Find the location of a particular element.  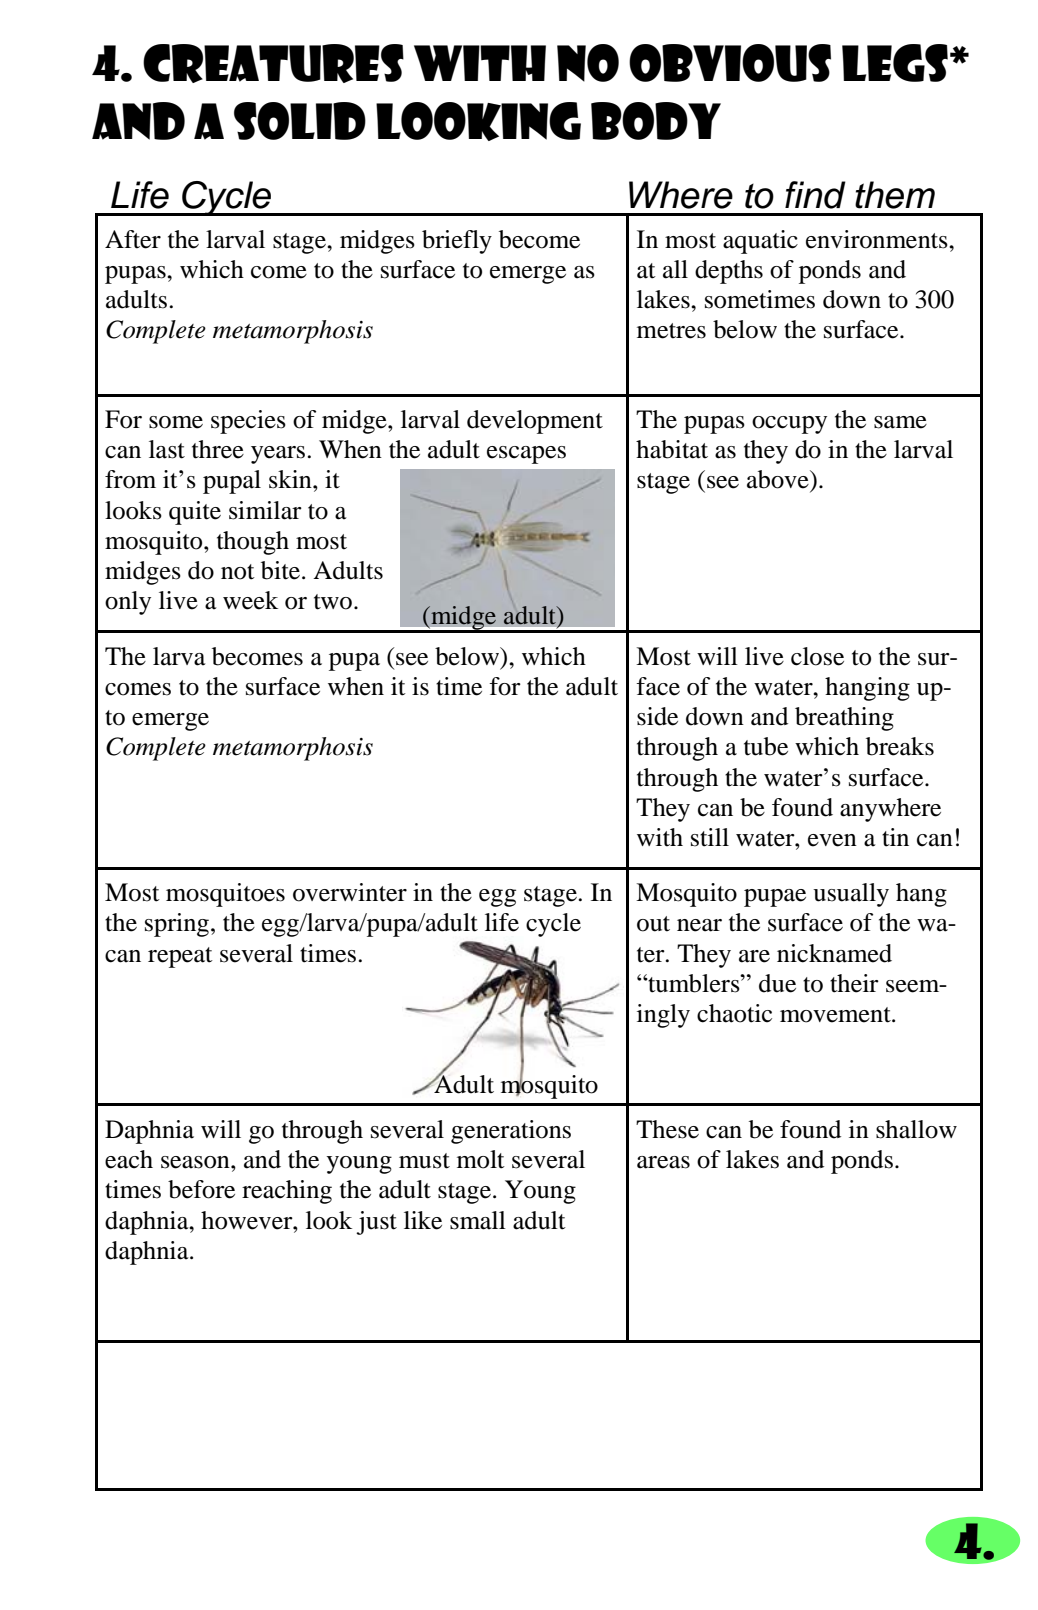

shallow is located at coordinates (916, 1129).
